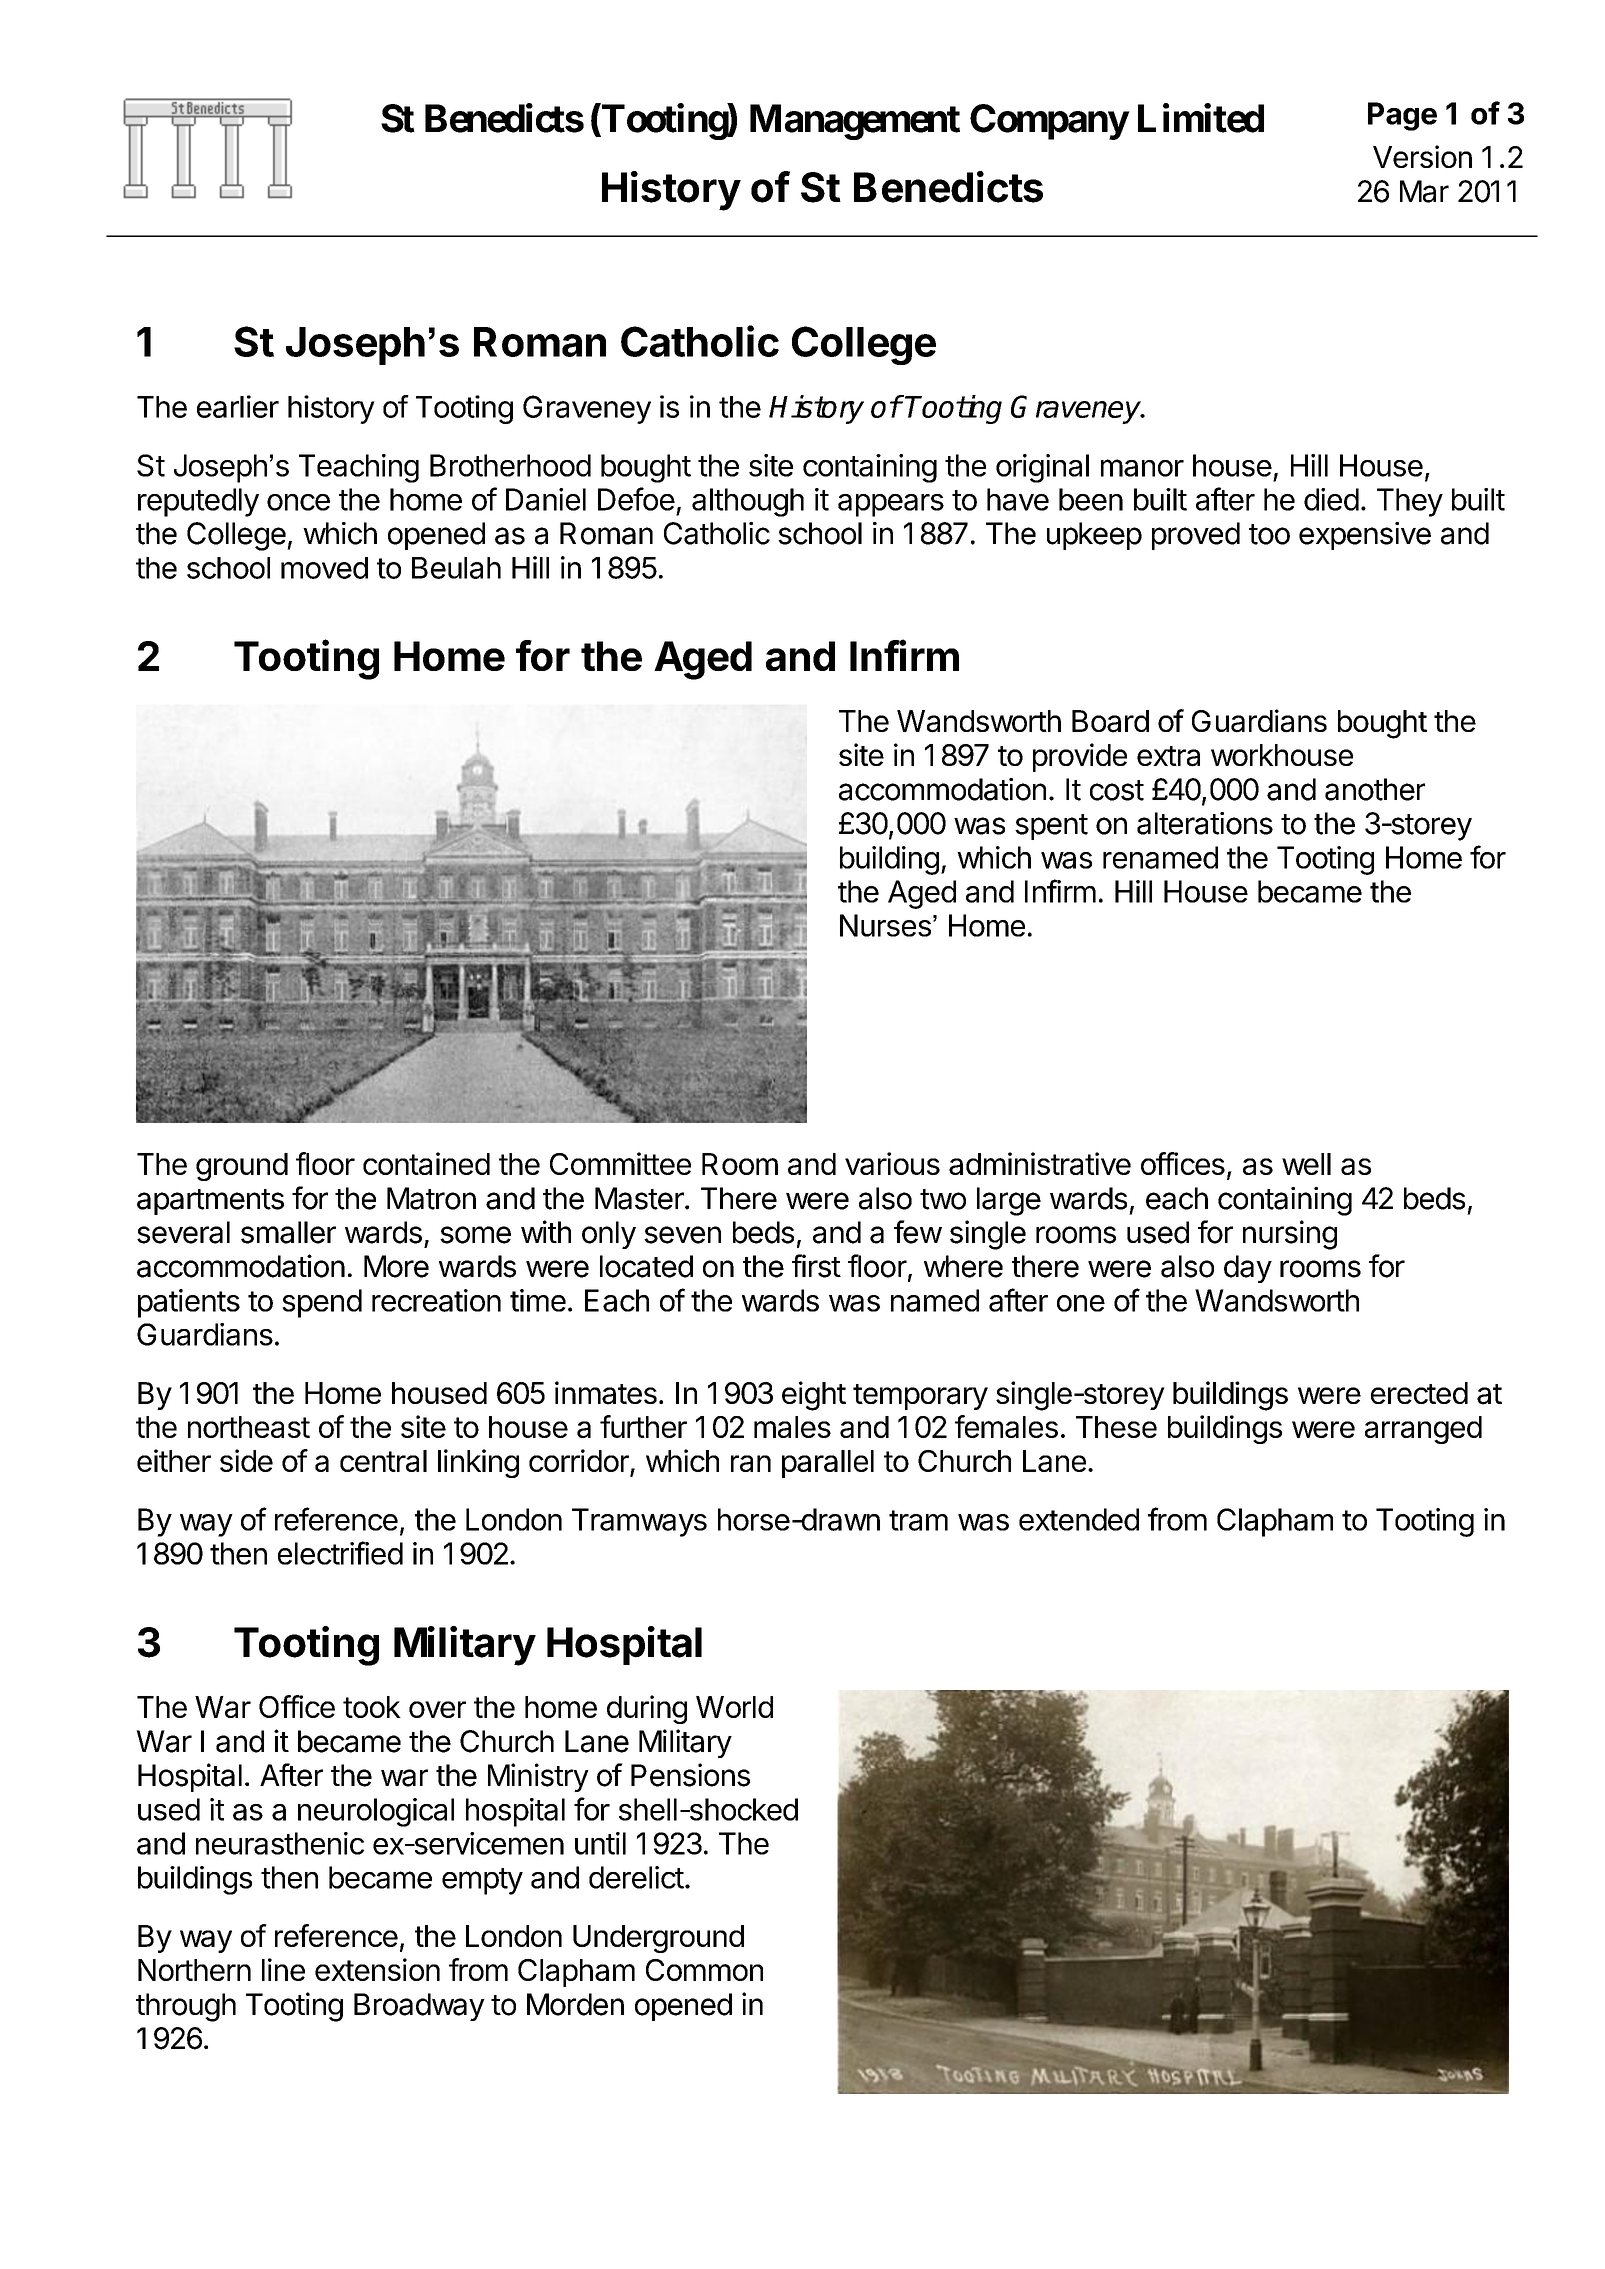 The width and height of the screenshot is (1605, 2269). What do you see at coordinates (324, 568) in the screenshot?
I see `moved` at bounding box center [324, 568].
